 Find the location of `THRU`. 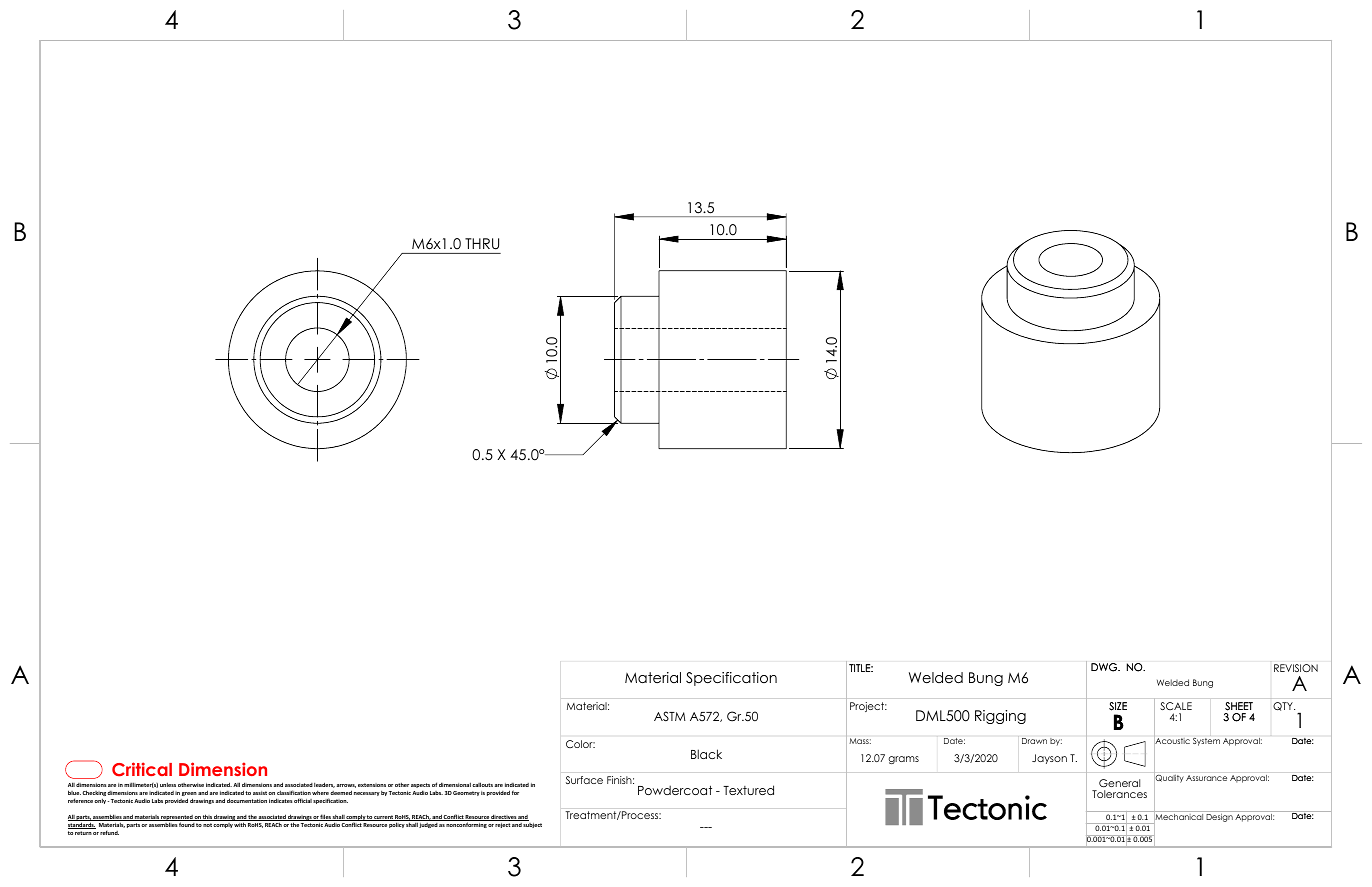

THRU is located at coordinates (482, 244).
